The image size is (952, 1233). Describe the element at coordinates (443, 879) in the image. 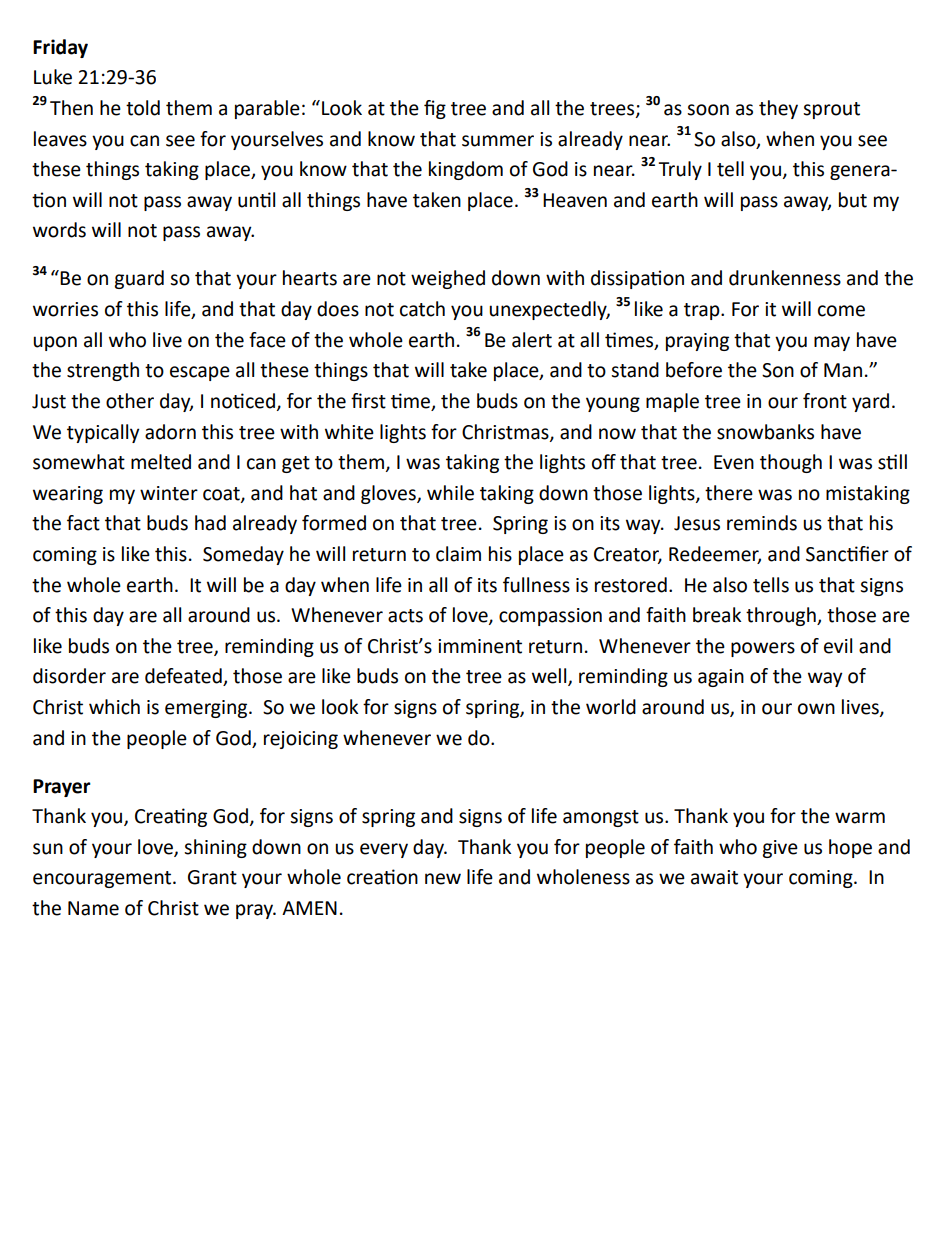

I see `new` at that location.
